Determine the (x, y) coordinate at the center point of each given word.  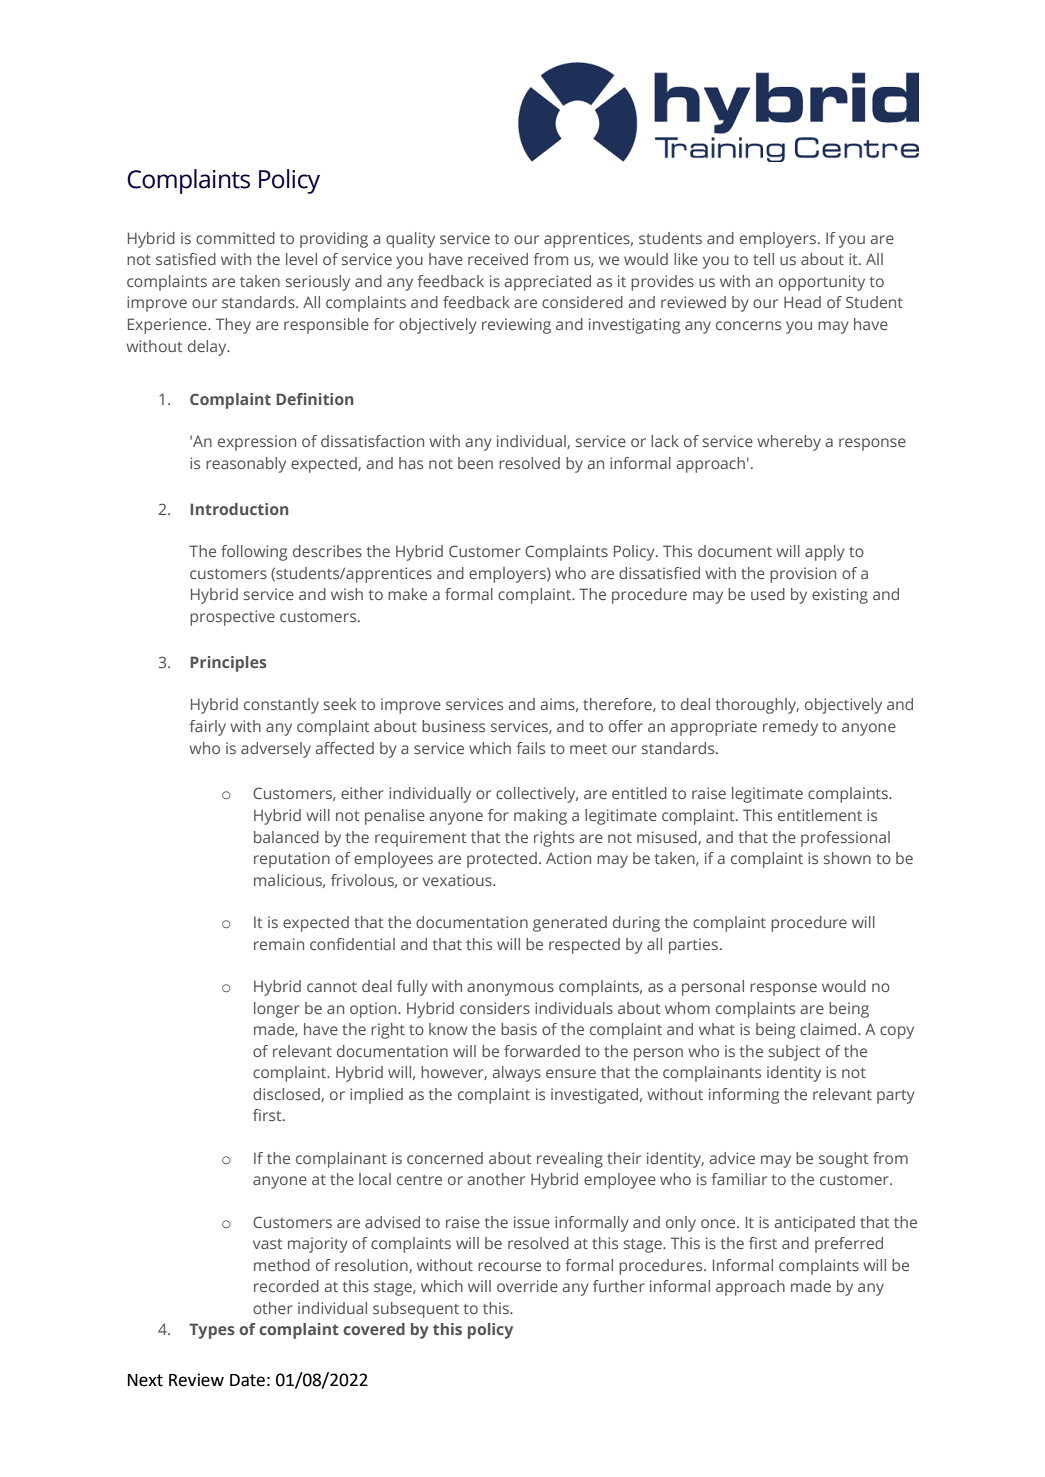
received (498, 259)
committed (235, 238)
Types (212, 1331)
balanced (286, 837)
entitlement (820, 815)
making (540, 817)
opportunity (822, 283)
